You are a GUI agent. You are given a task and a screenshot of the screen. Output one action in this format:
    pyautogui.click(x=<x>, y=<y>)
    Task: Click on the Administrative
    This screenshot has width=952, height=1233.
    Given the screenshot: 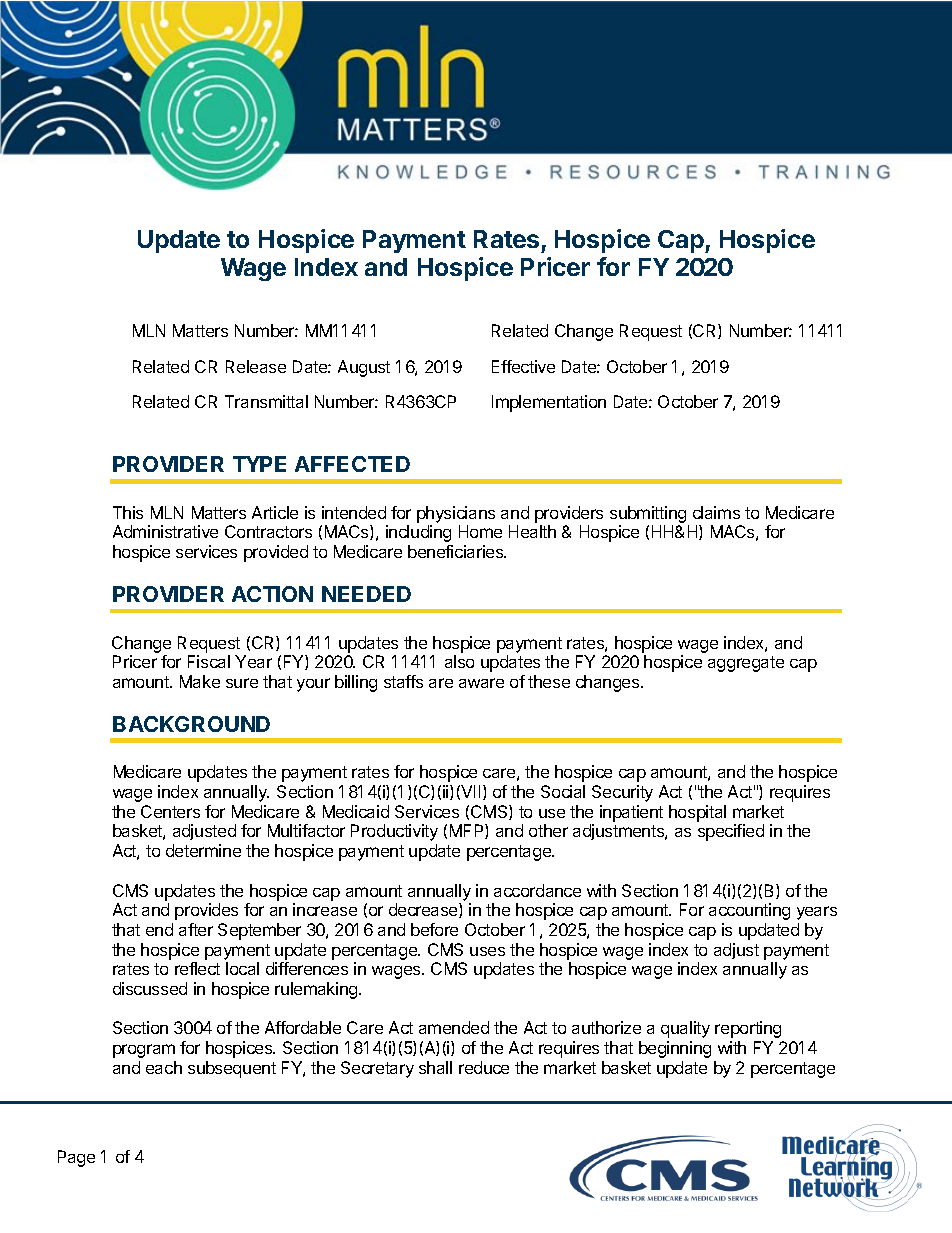 What is the action you would take?
    pyautogui.click(x=165, y=531)
